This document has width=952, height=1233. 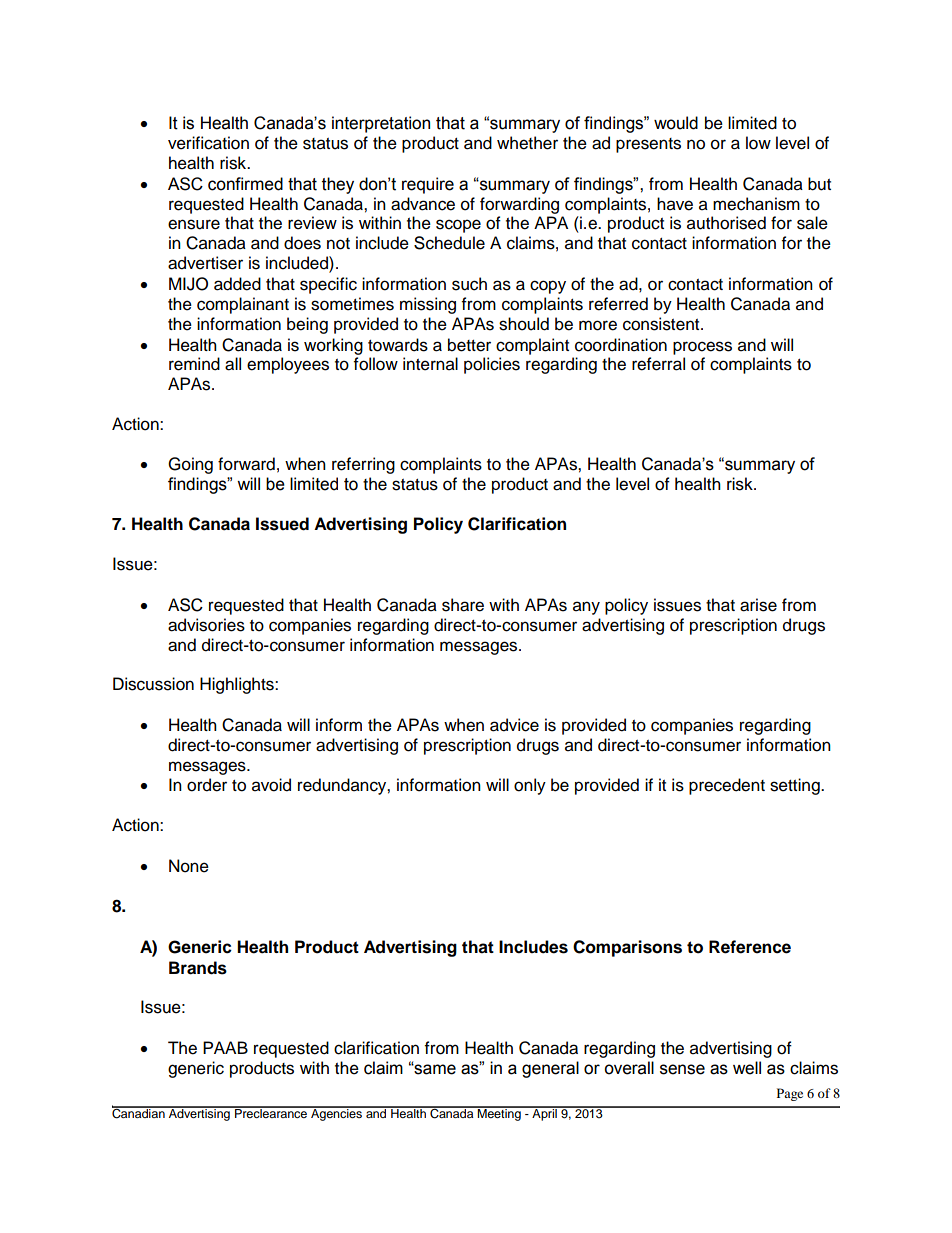 I want to click on verification, so click(x=208, y=143).
